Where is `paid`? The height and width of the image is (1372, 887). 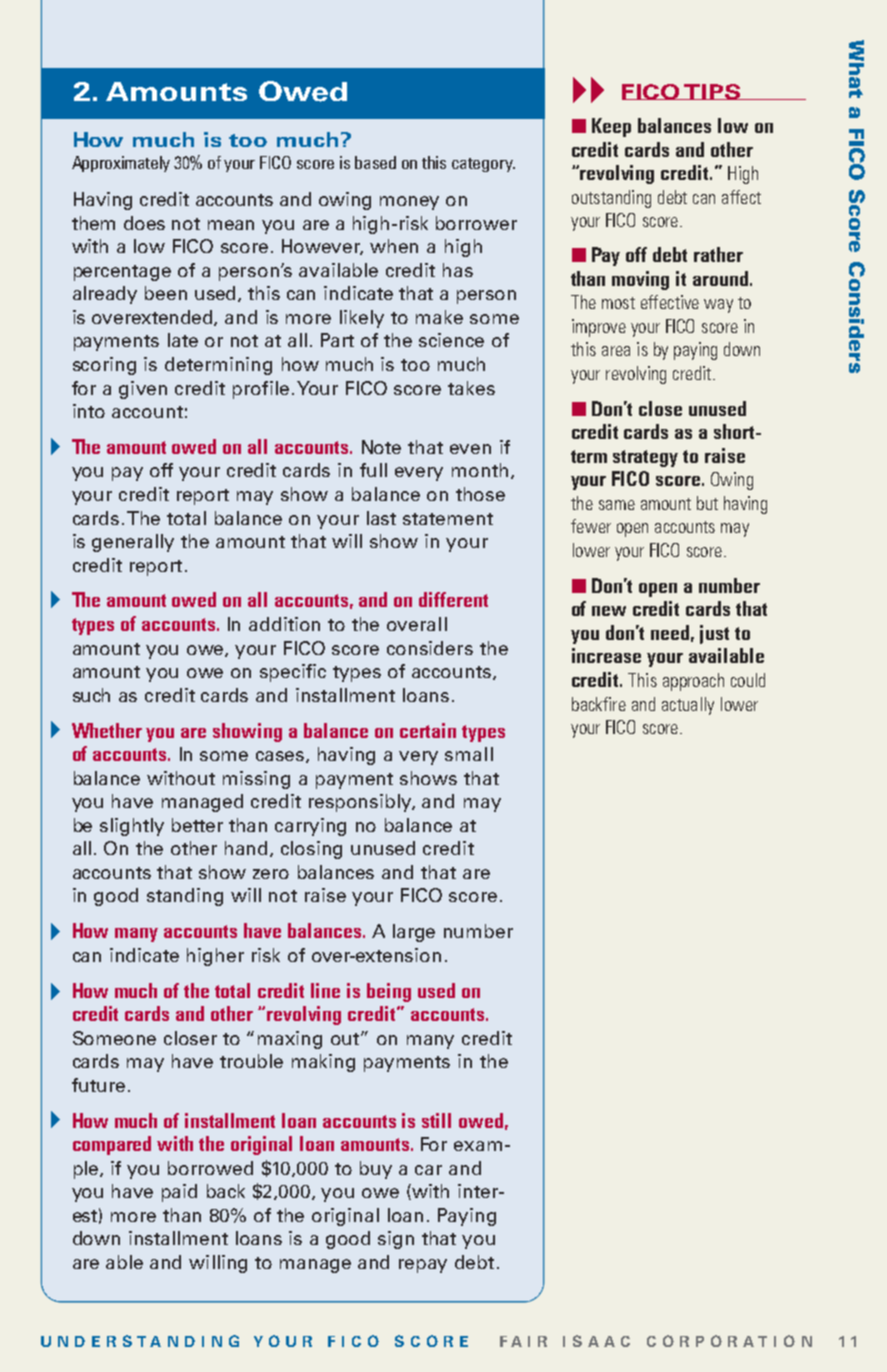 paid is located at coordinates (179, 1193).
